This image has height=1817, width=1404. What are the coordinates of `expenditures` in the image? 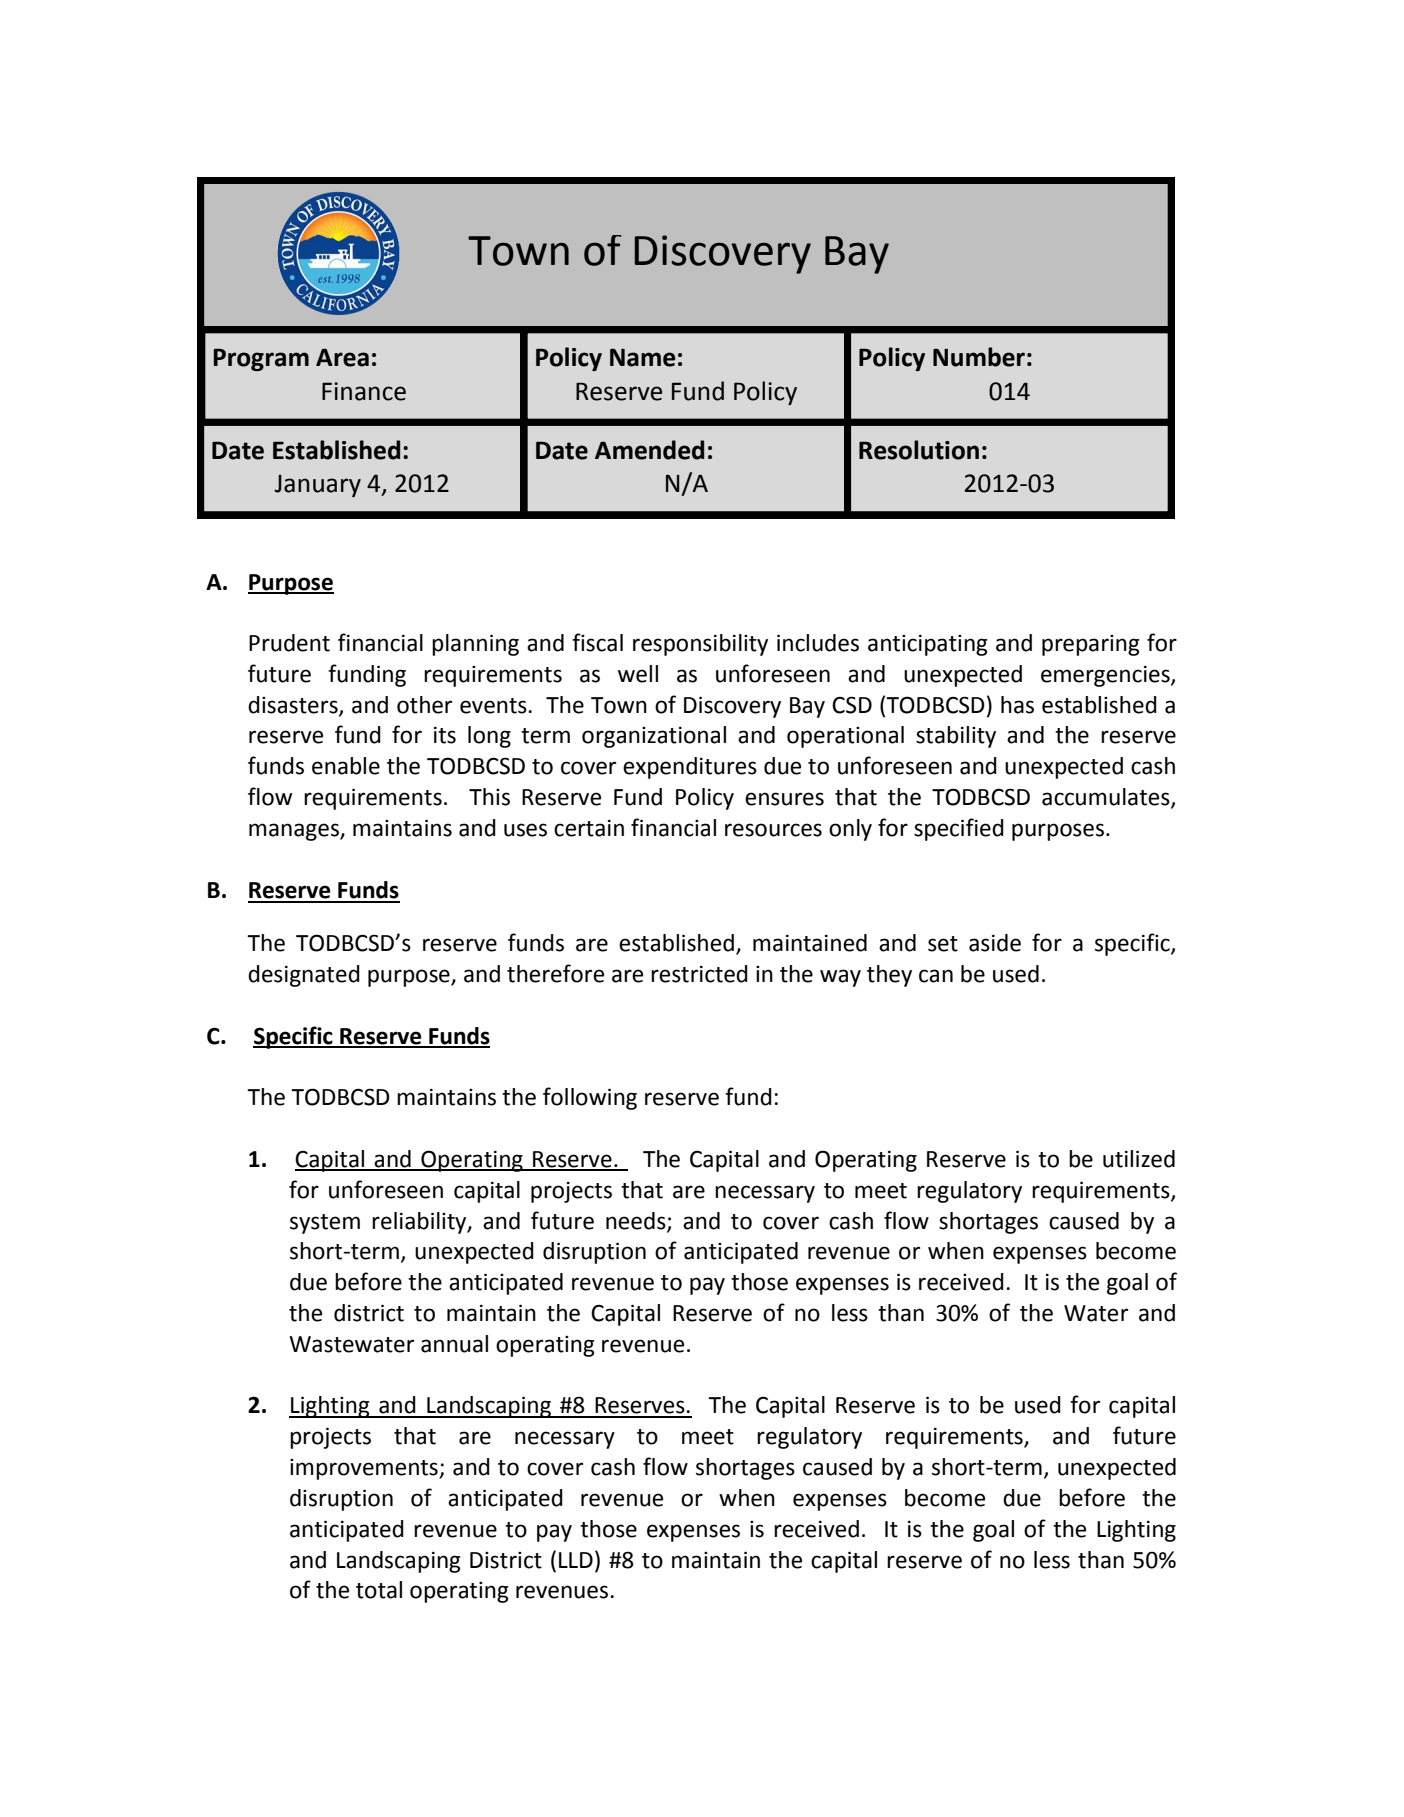 It's located at (690, 768).
